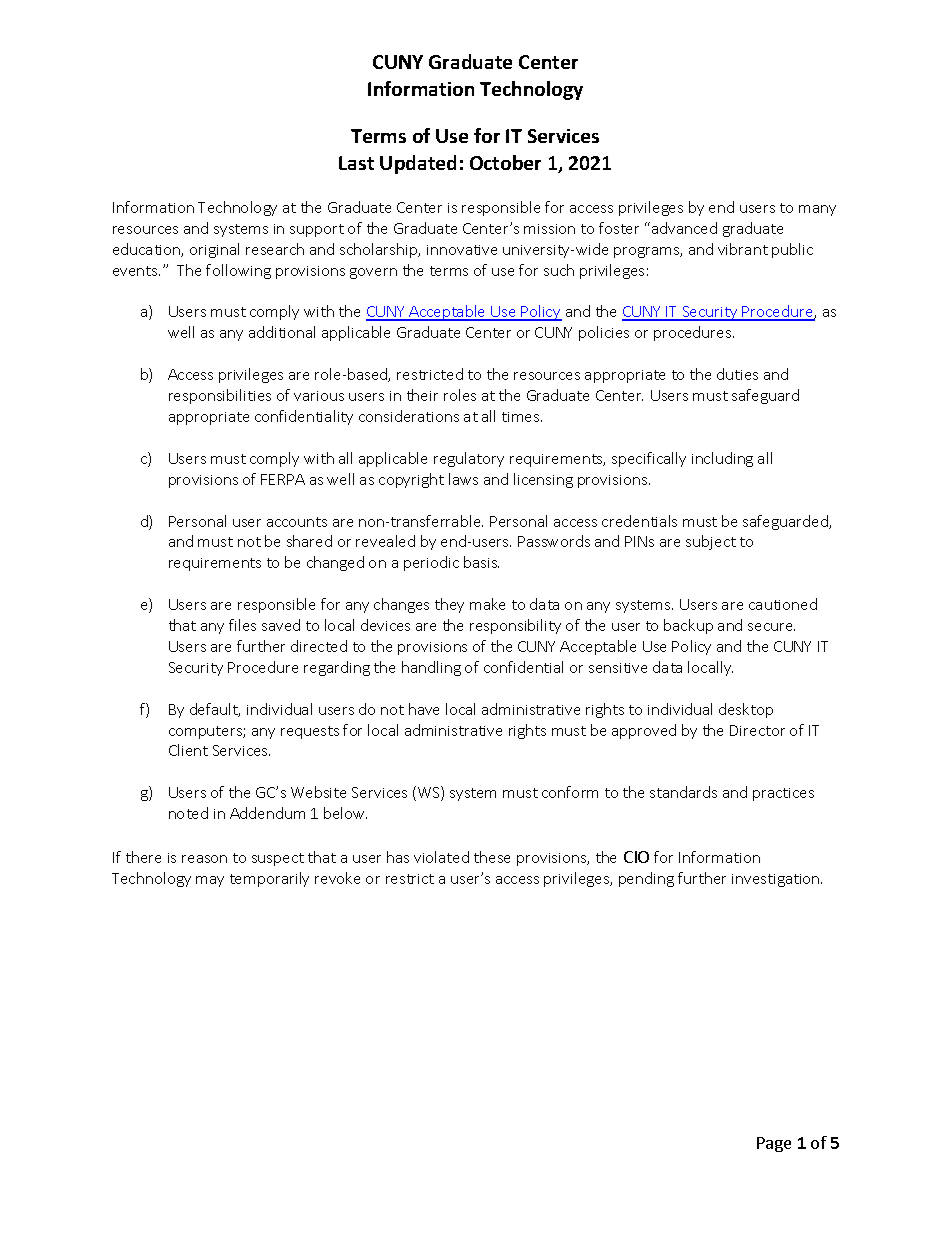 The width and height of the screenshot is (952, 1233). What do you see at coordinates (777, 880) in the screenshot?
I see `investigation` at bounding box center [777, 880].
